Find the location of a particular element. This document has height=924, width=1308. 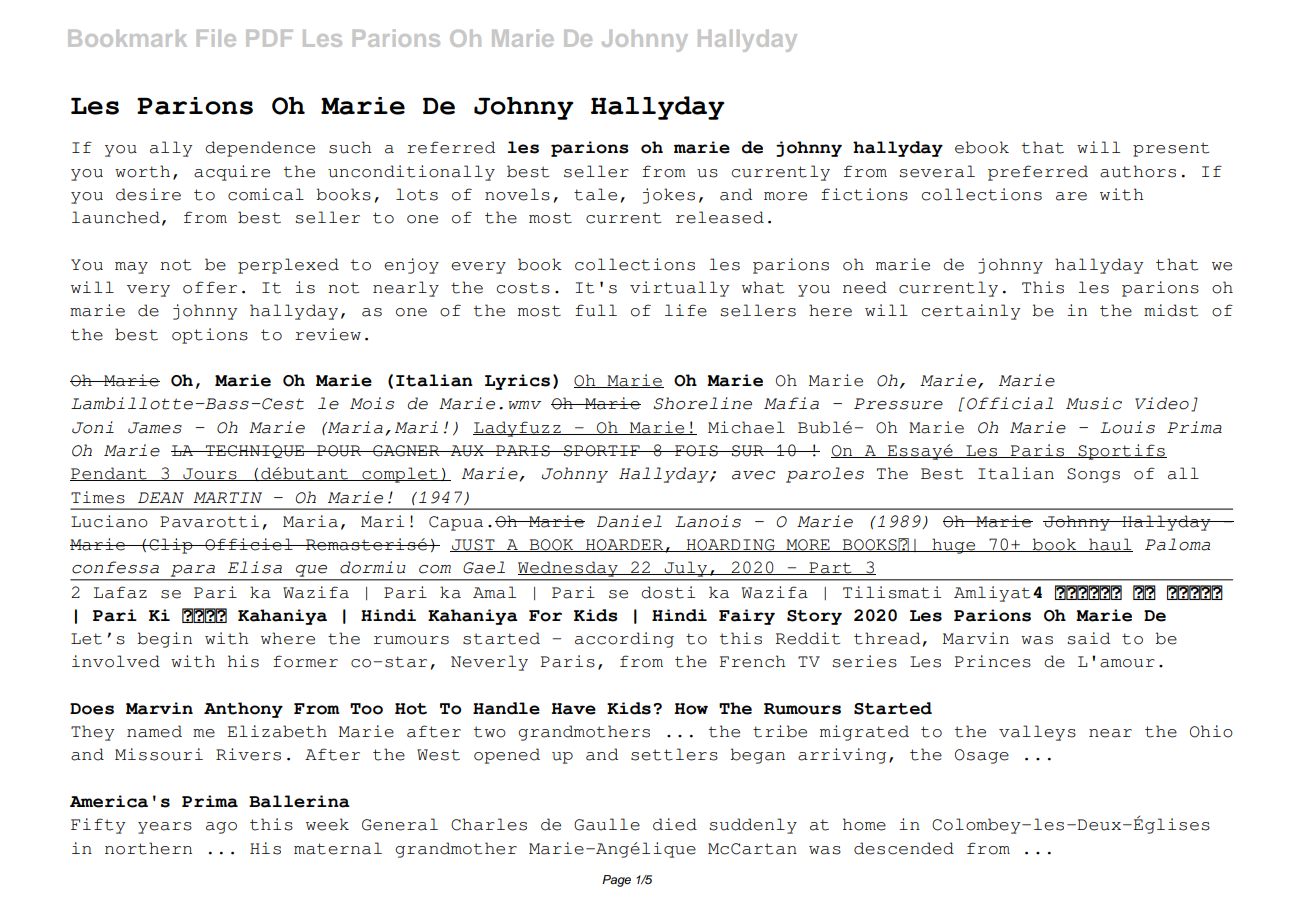

perplexed is located at coordinates (288, 266).
